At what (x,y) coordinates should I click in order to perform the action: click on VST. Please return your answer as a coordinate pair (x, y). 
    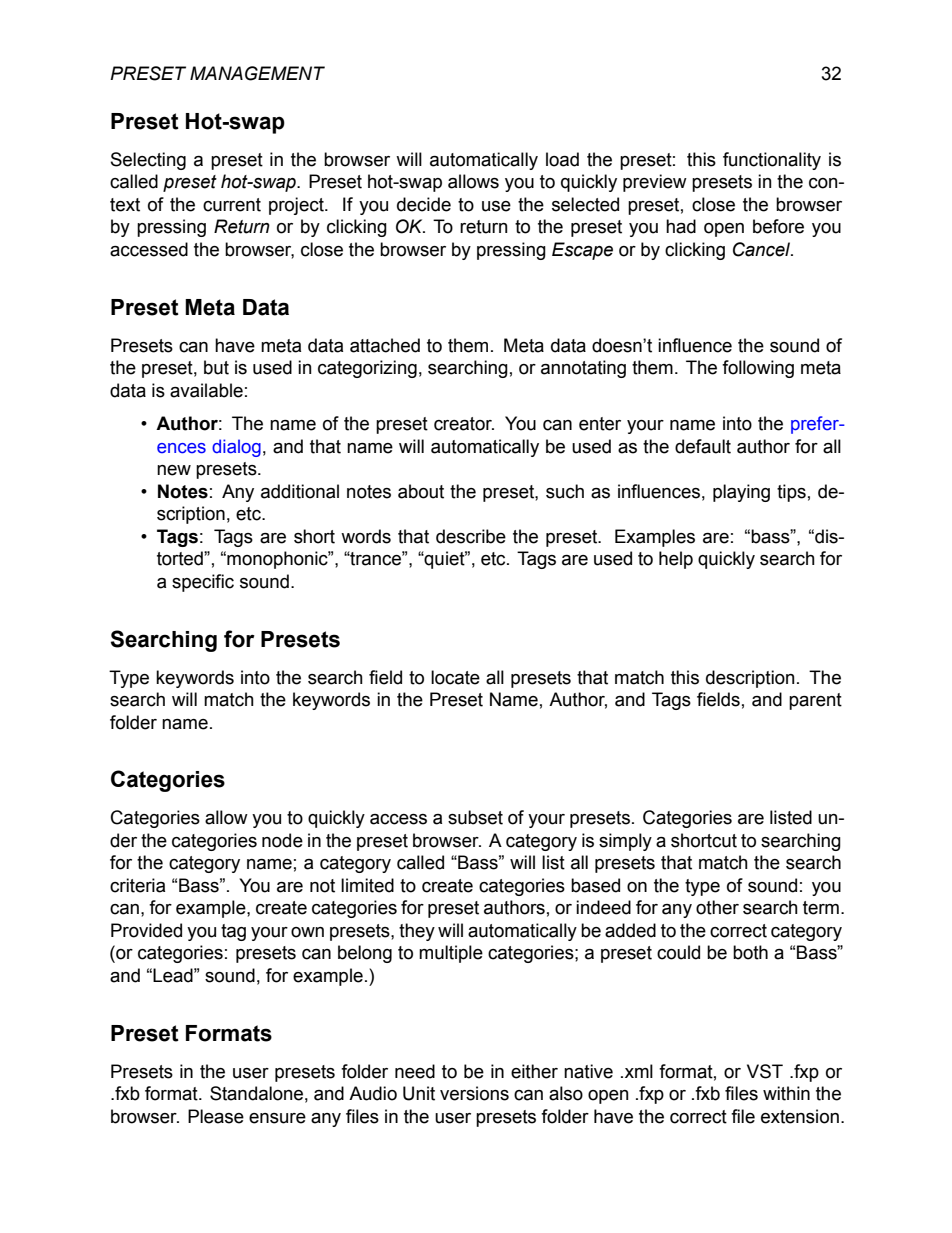
    Looking at the image, I should click on (765, 1071).
